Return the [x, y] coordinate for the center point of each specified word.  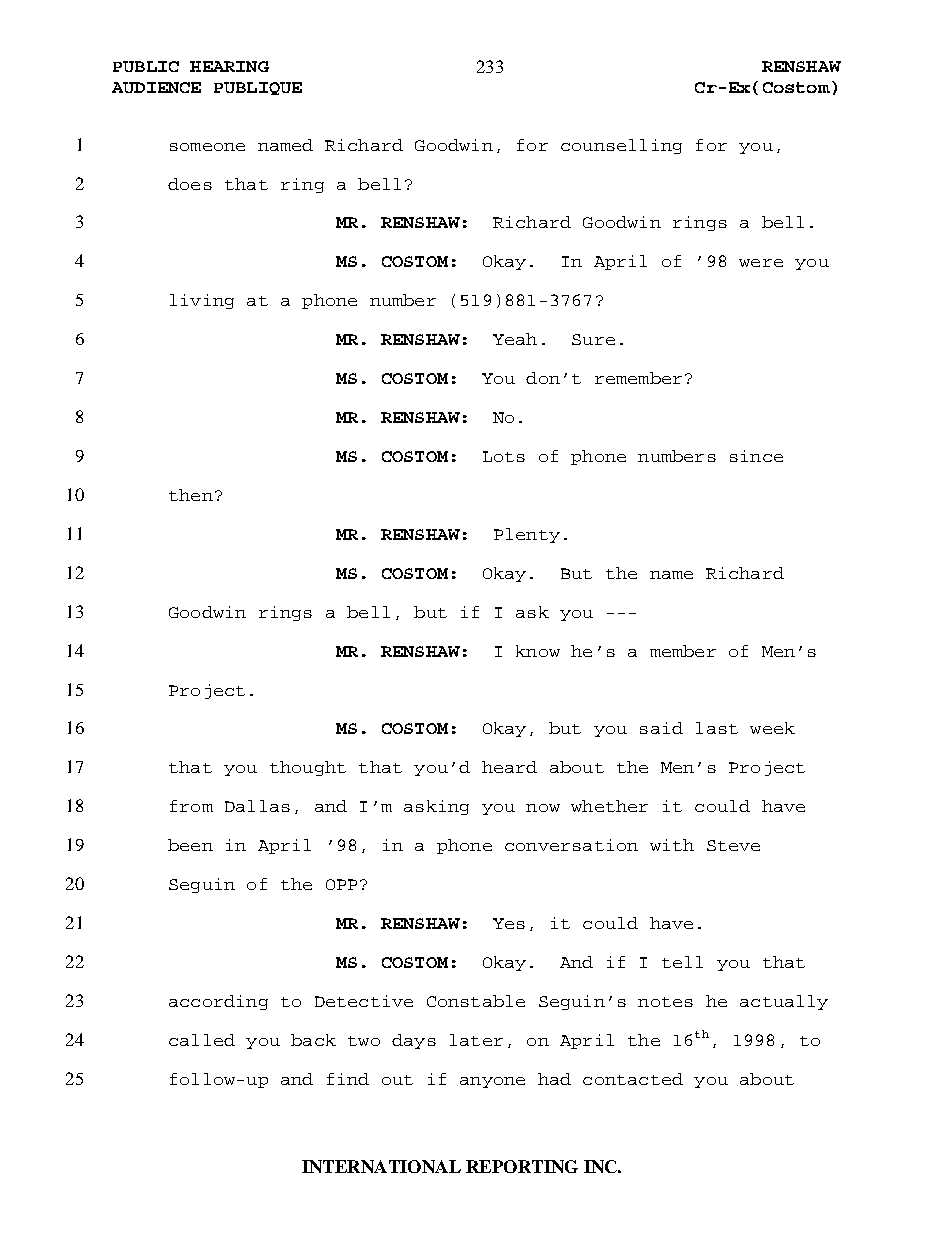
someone [207, 147]
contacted [633, 1079]
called [202, 1040]
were [761, 263]
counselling [621, 146]
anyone [492, 1082]
